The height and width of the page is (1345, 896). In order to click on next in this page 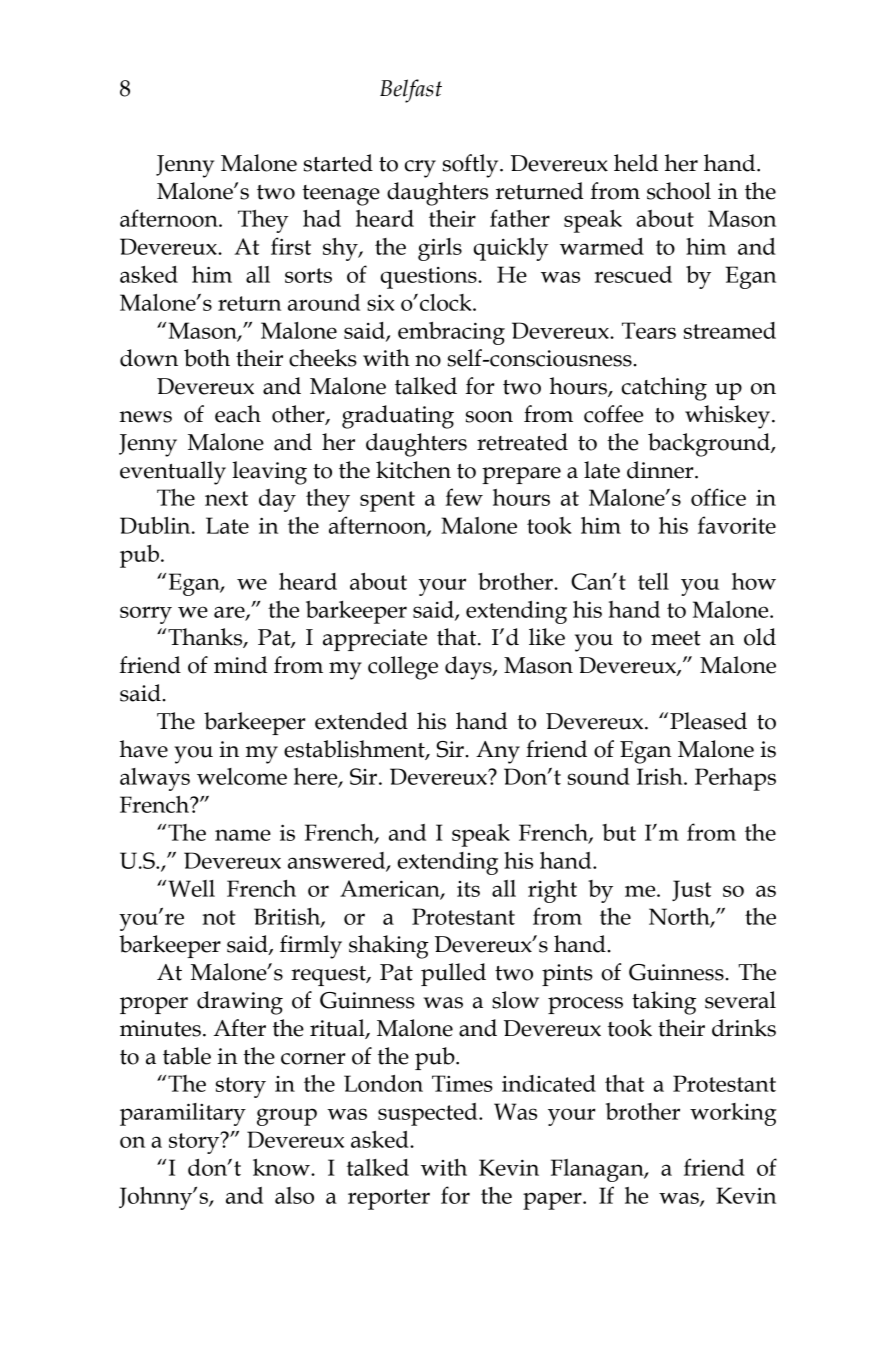, I will do `click(226, 498)`.
